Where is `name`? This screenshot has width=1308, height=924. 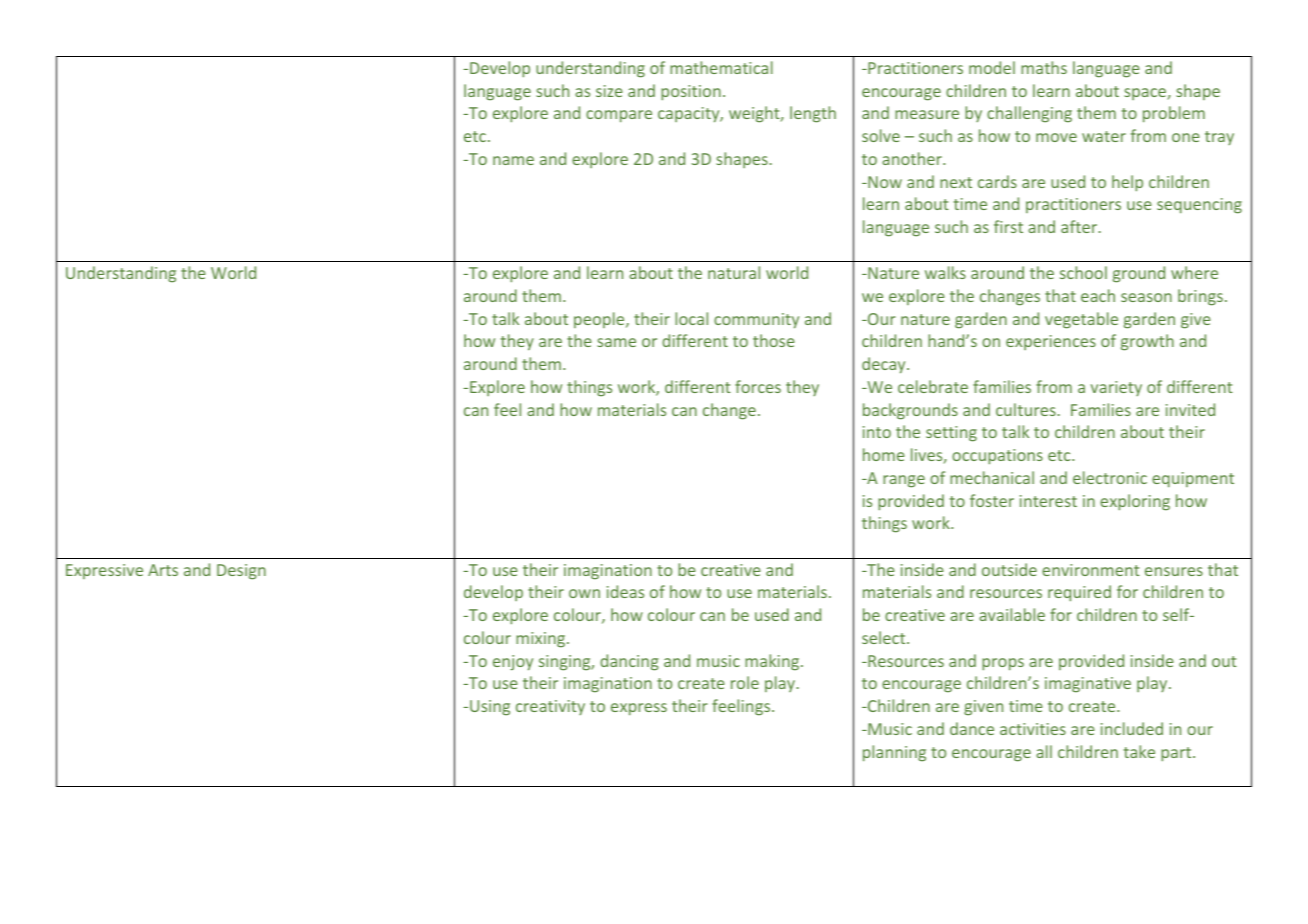
name is located at coordinates (513, 160).
